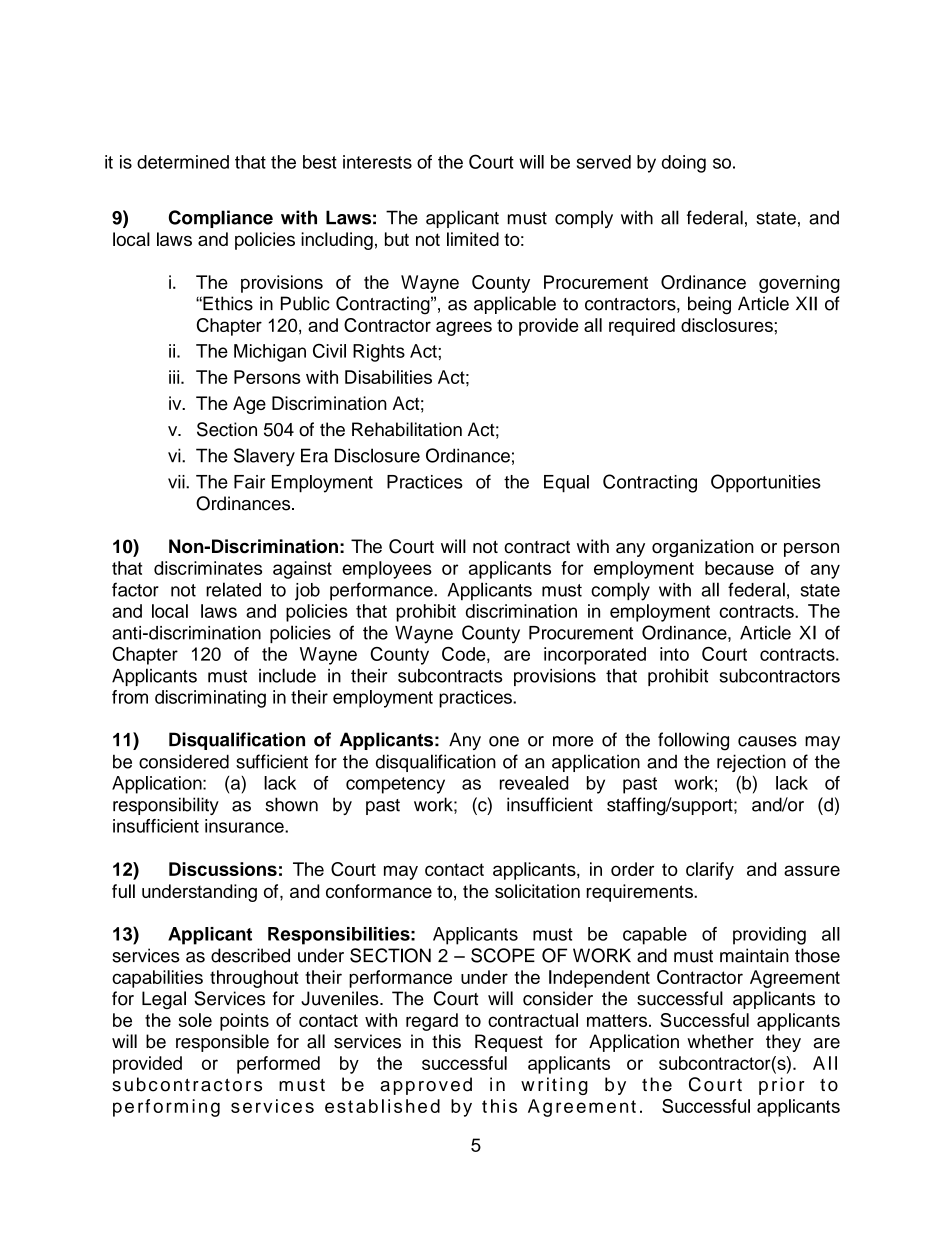 Image resolution: width=952 pixels, height=1233 pixels. I want to click on Request, so click(509, 1043).
